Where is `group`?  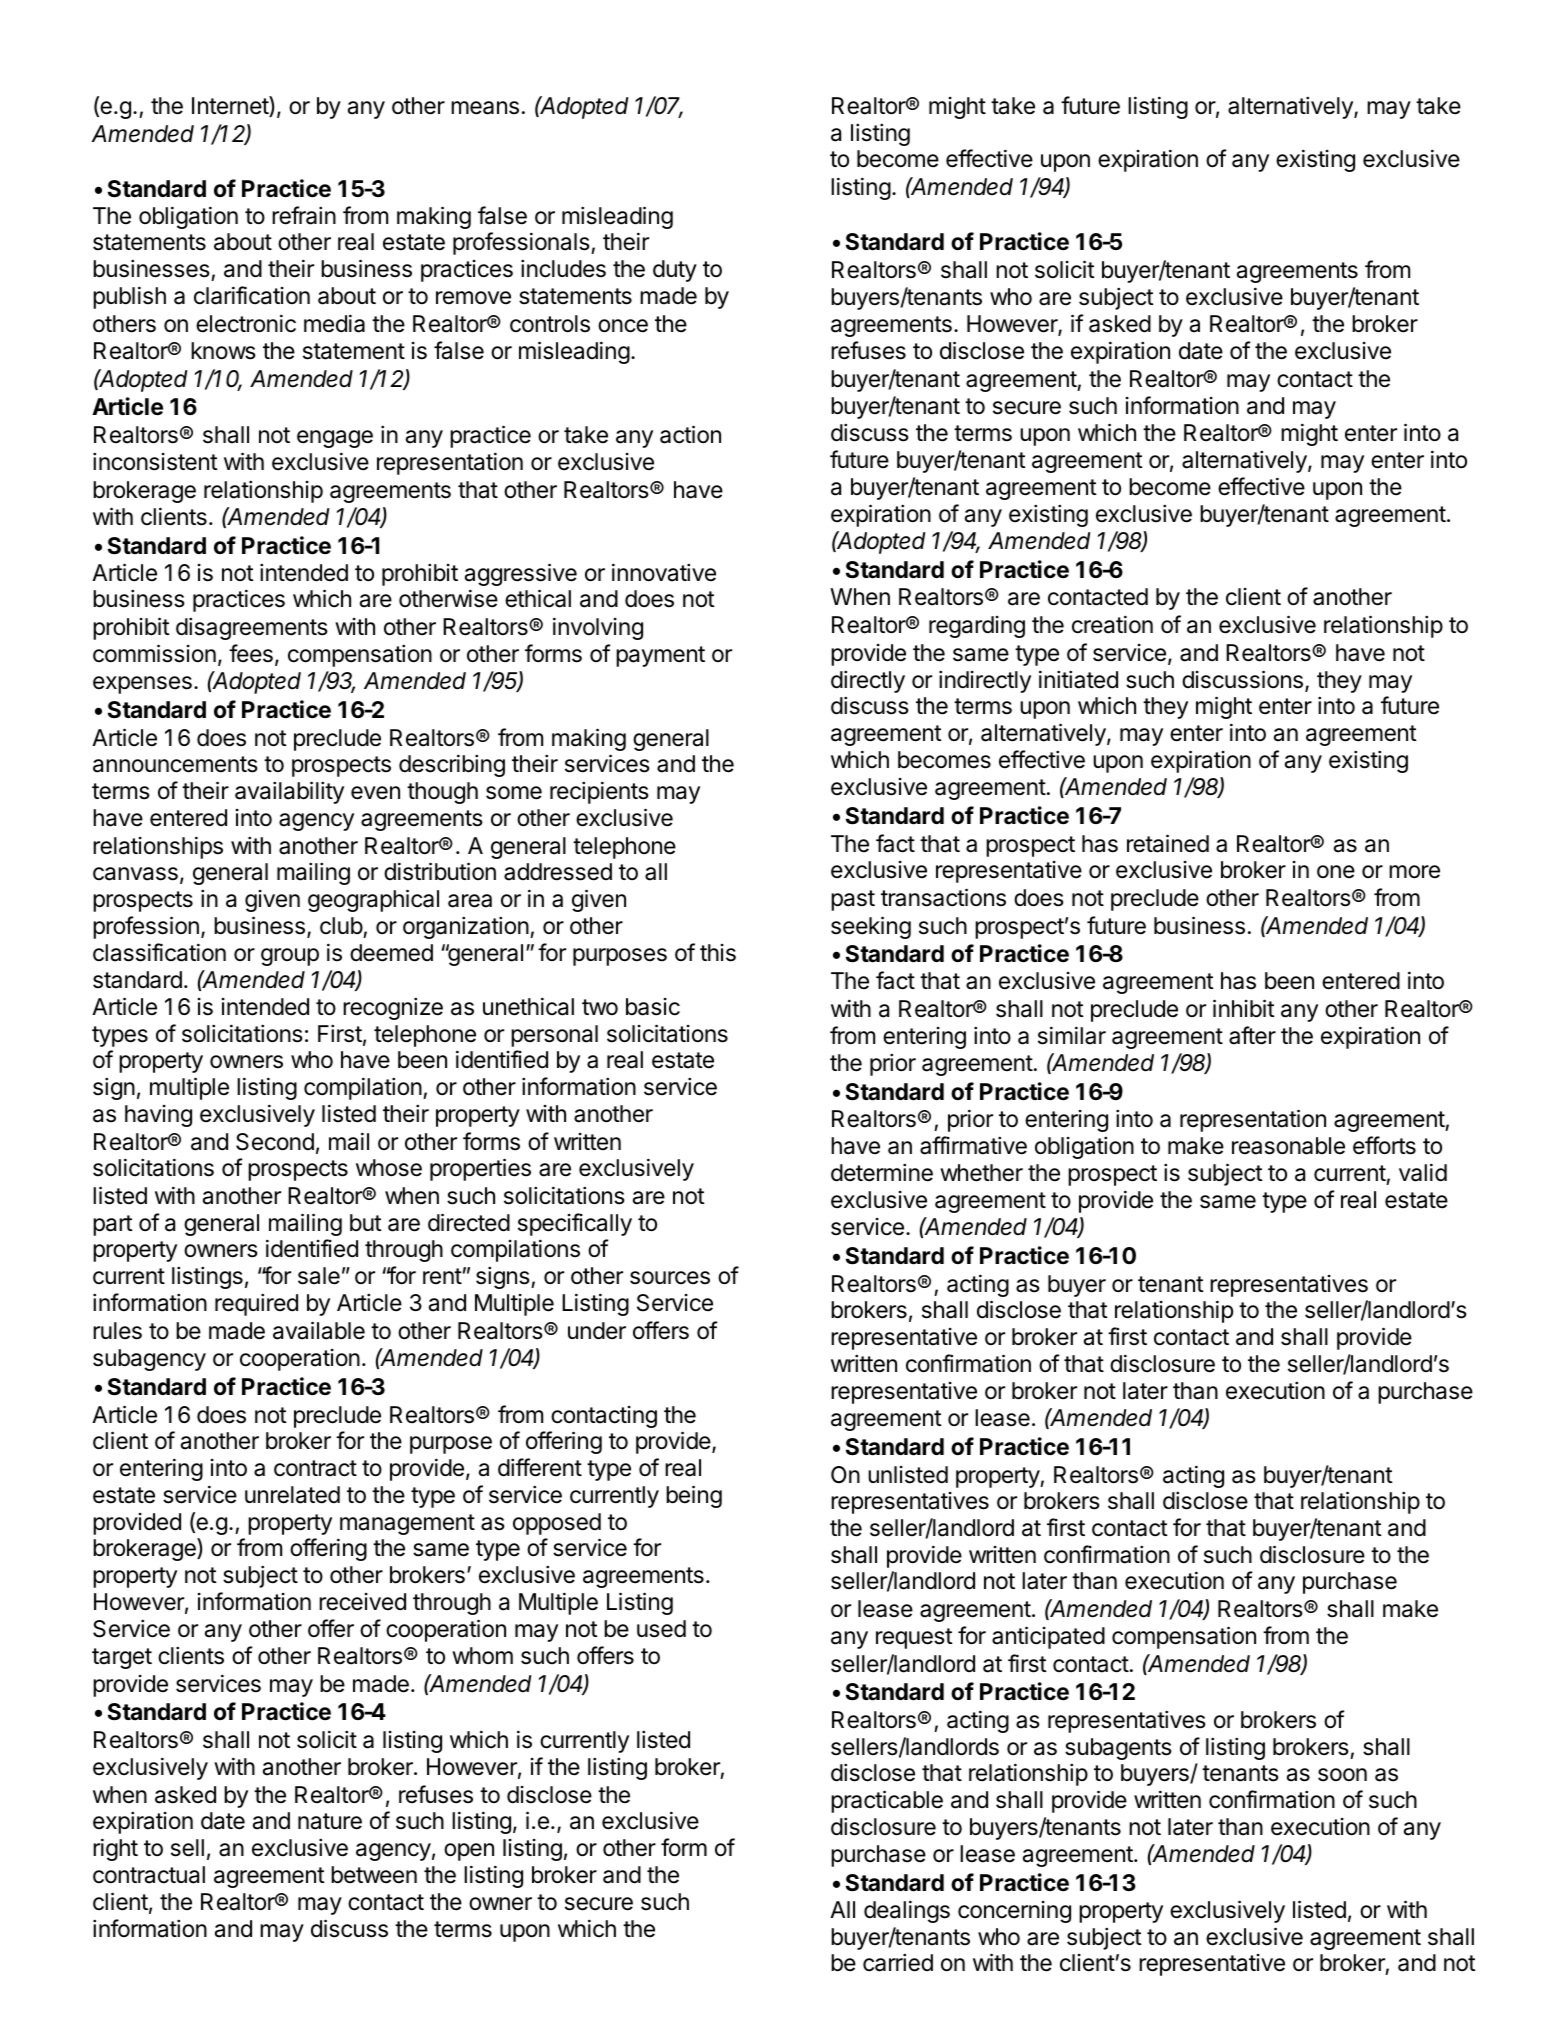 group is located at coordinates (290, 957).
